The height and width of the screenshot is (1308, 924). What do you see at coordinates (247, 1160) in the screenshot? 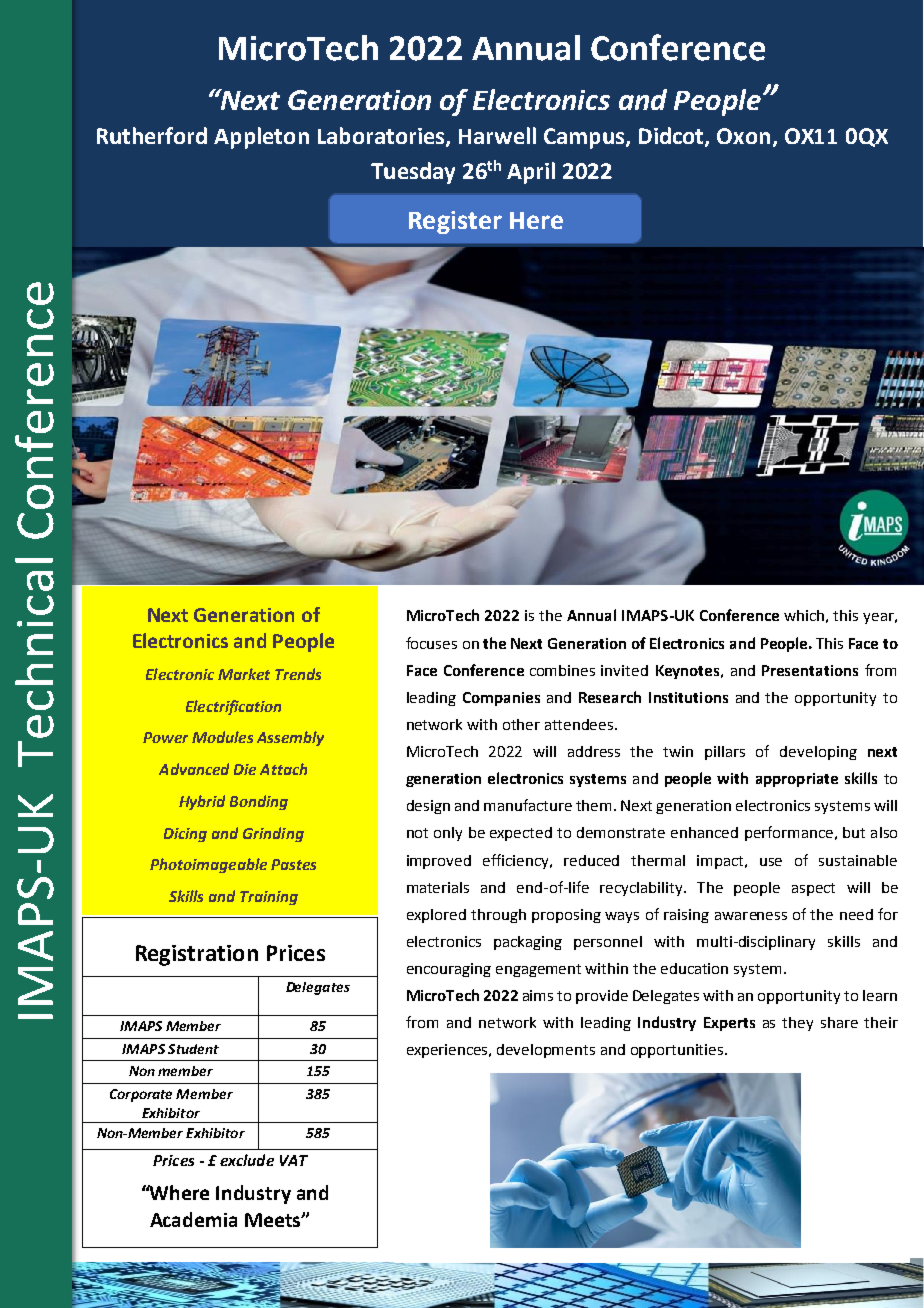
I see `exclude` at bounding box center [247, 1160].
